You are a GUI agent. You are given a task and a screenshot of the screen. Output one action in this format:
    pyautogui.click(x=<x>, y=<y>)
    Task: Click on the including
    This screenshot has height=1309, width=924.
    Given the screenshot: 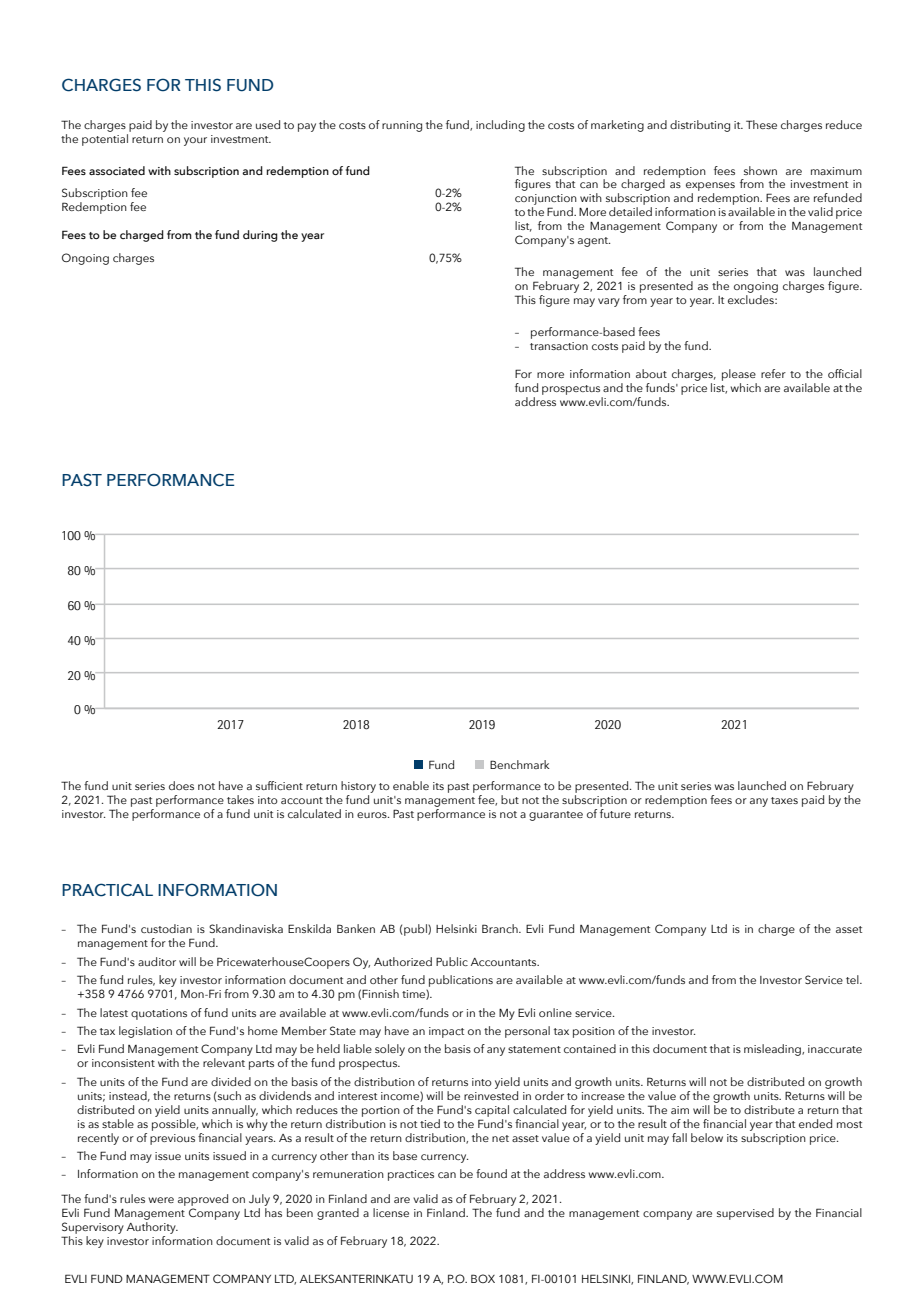 What is the action you would take?
    pyautogui.click(x=500, y=126)
